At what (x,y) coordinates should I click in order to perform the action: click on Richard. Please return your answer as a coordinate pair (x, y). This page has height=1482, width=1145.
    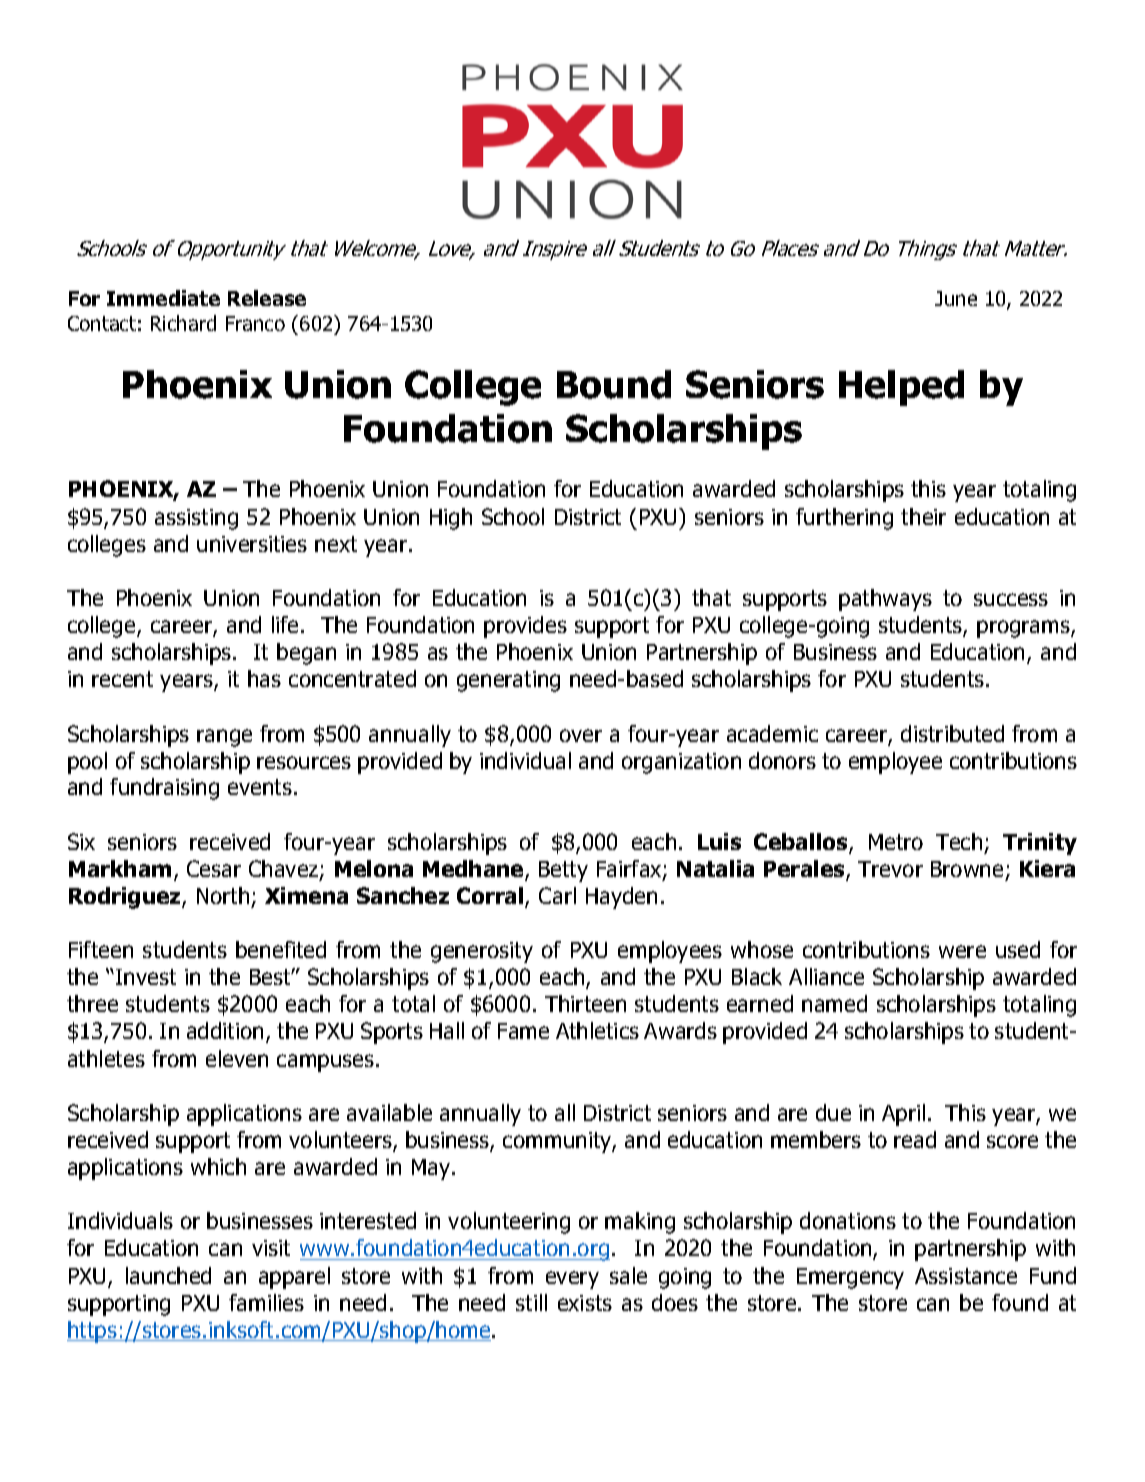
    Looking at the image, I should click on (183, 323).
